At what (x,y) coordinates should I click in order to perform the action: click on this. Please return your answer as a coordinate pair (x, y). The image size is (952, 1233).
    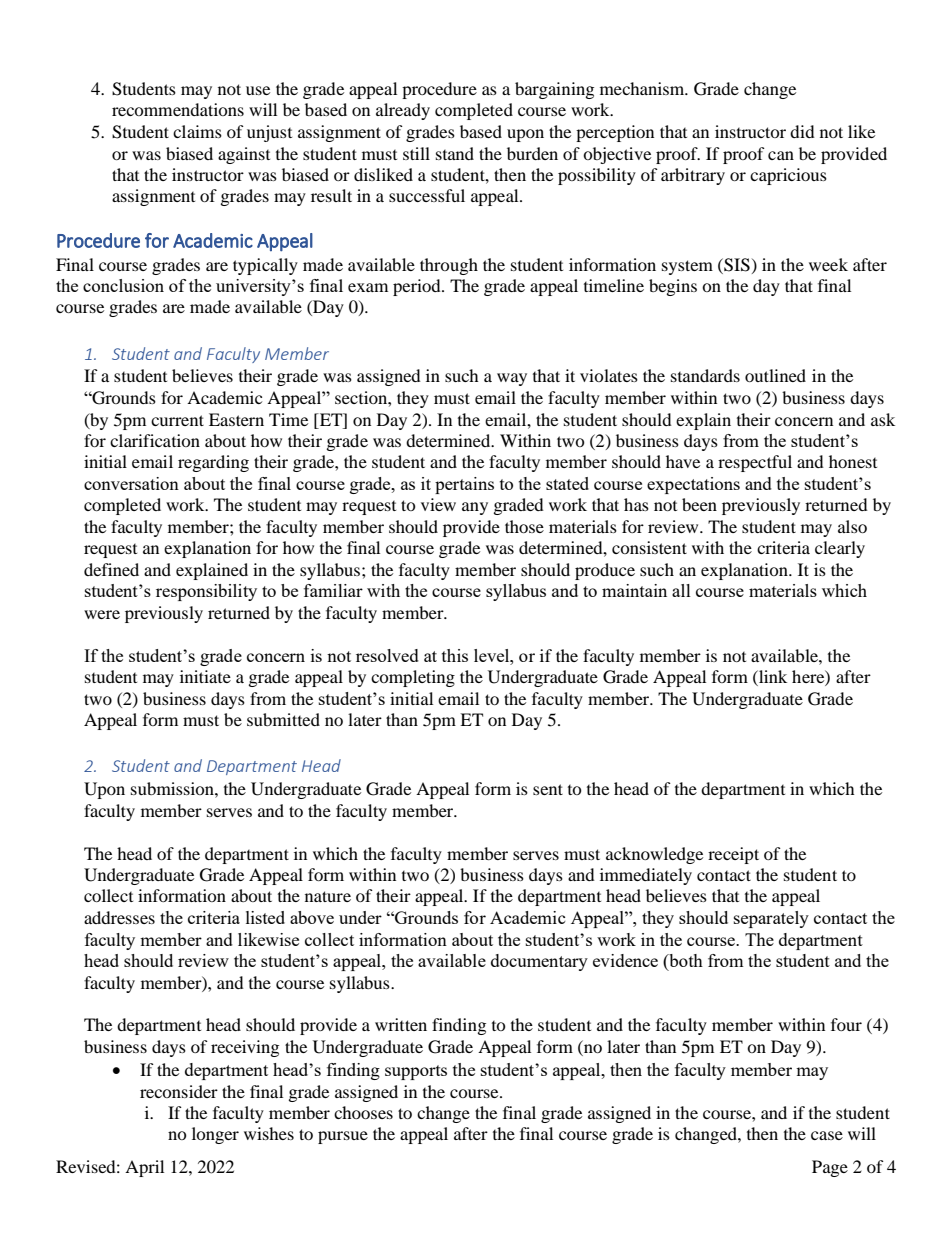
    Looking at the image, I should click on (455, 655).
